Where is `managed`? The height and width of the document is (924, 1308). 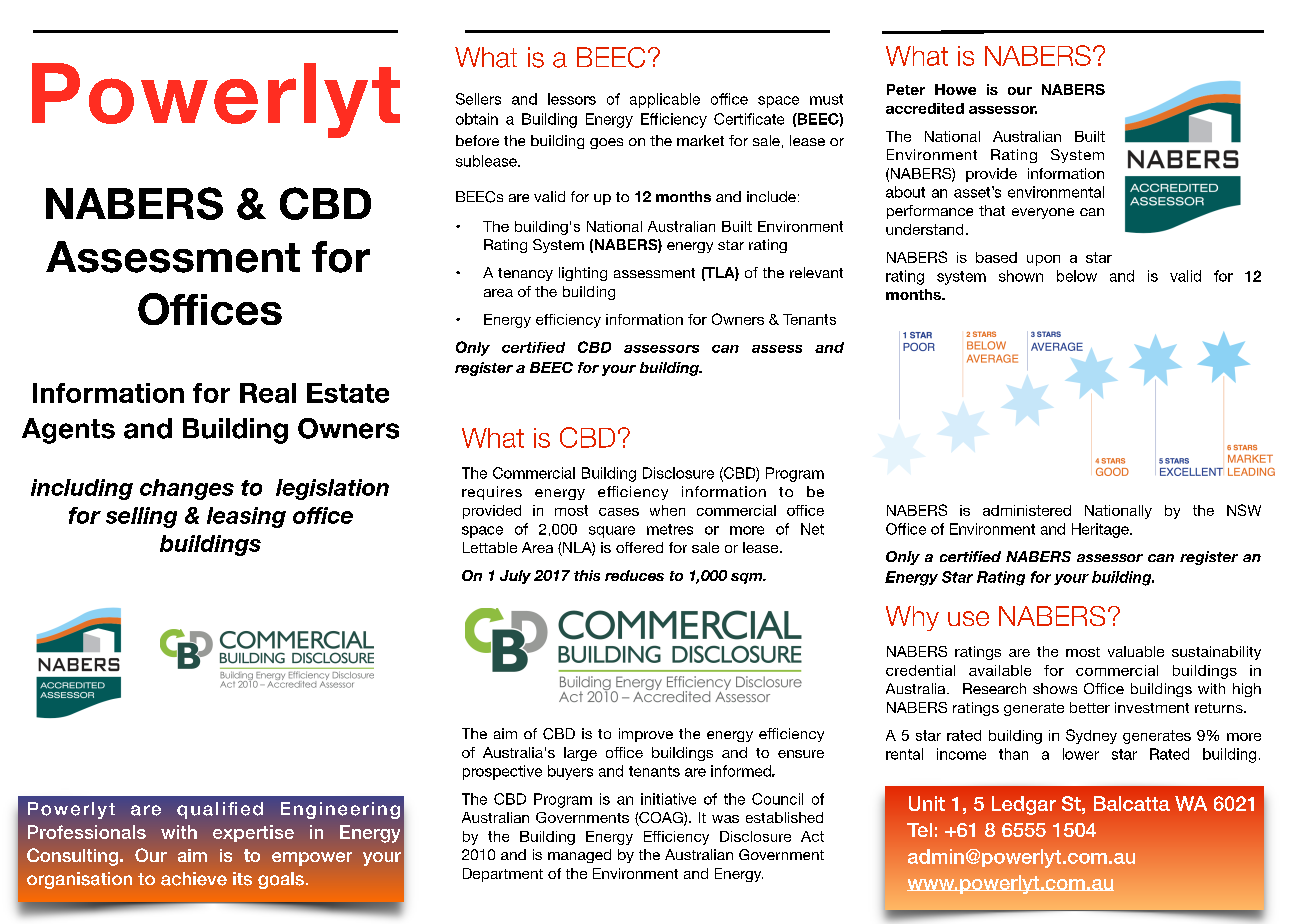
managed is located at coordinates (579, 856).
